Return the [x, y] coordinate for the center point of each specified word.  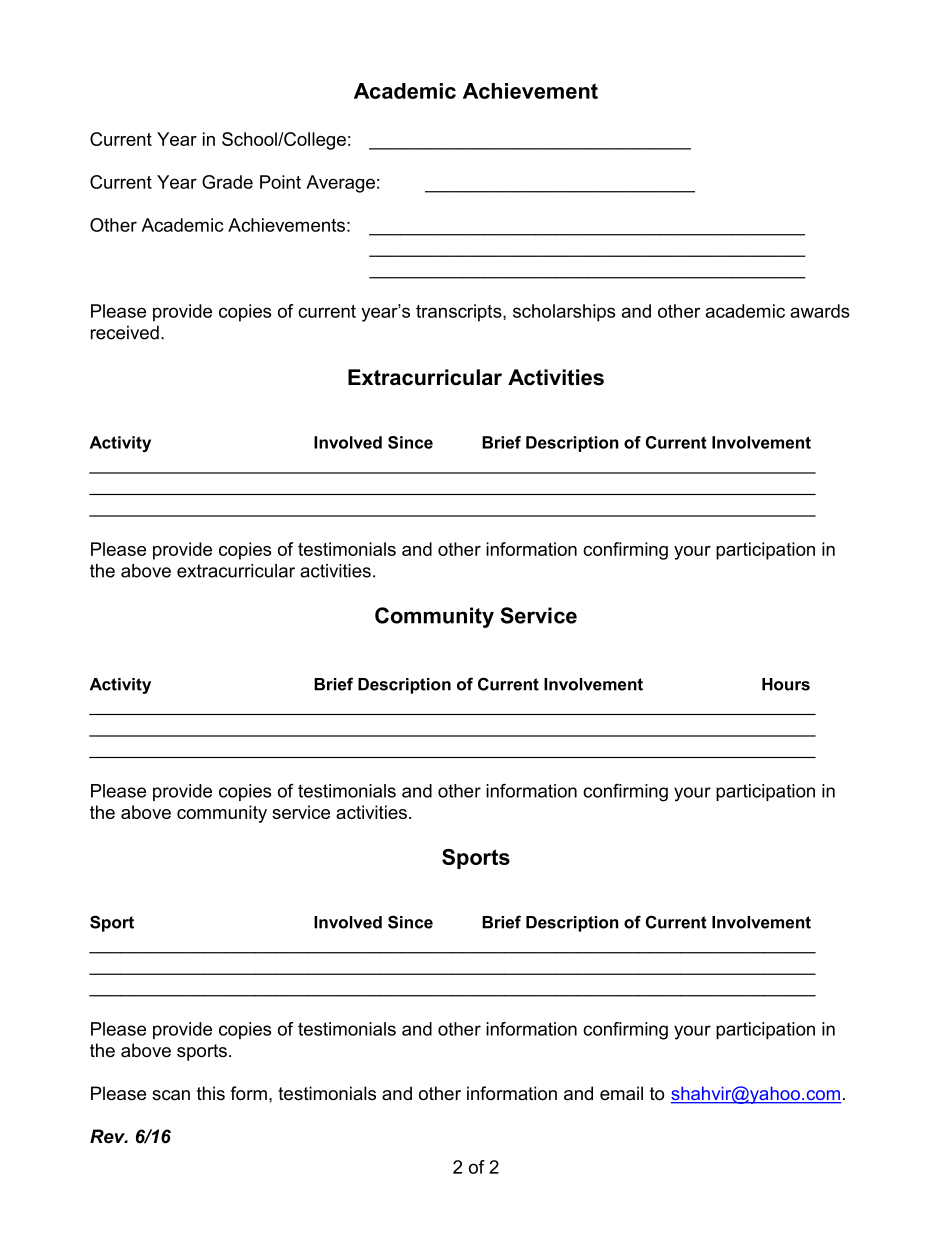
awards [820, 311]
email [621, 1093]
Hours [786, 684]
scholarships [564, 313]
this [211, 1093]
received [125, 332]
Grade [227, 182]
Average [340, 184]
